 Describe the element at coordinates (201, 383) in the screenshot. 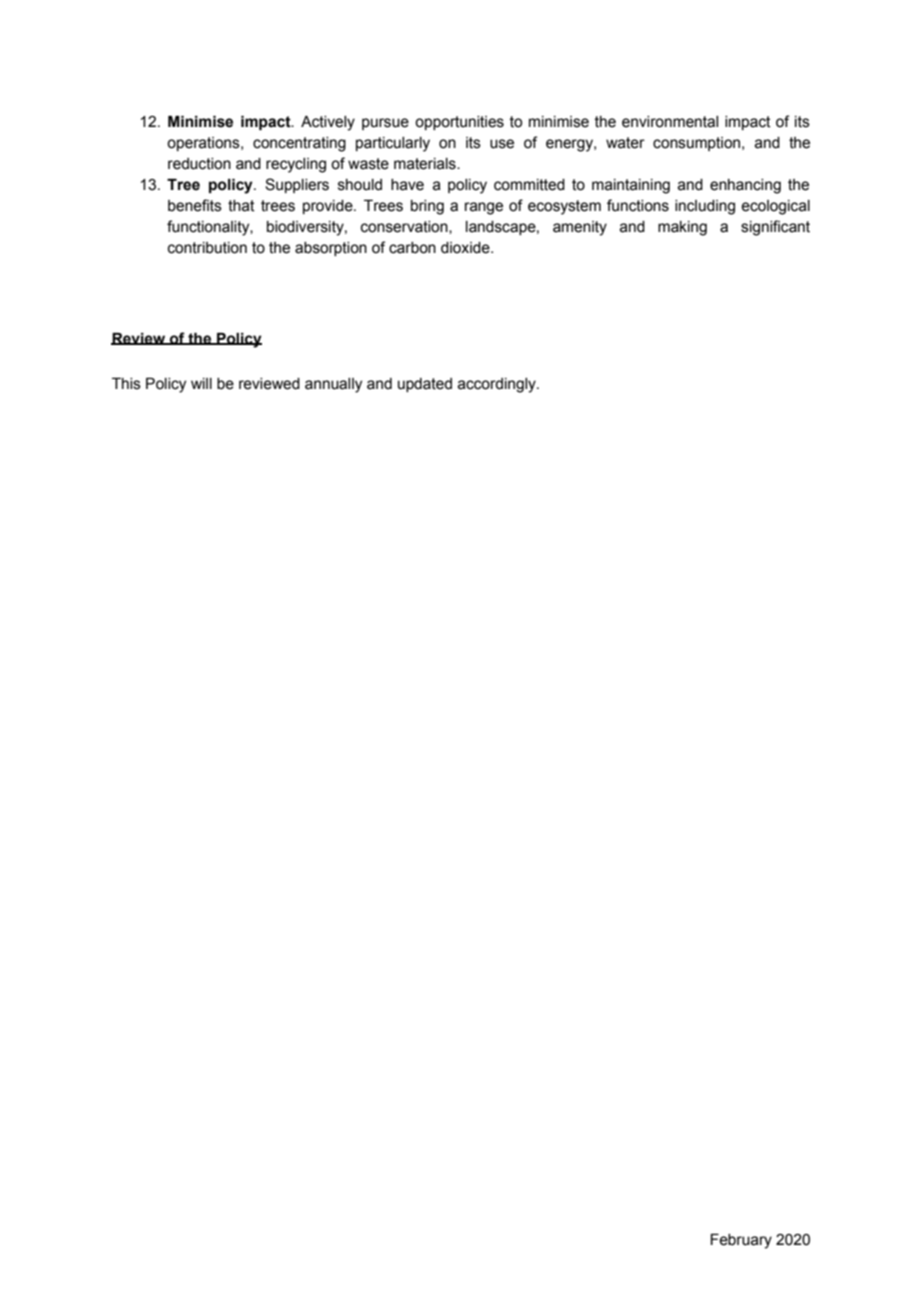

I see `will` at that location.
